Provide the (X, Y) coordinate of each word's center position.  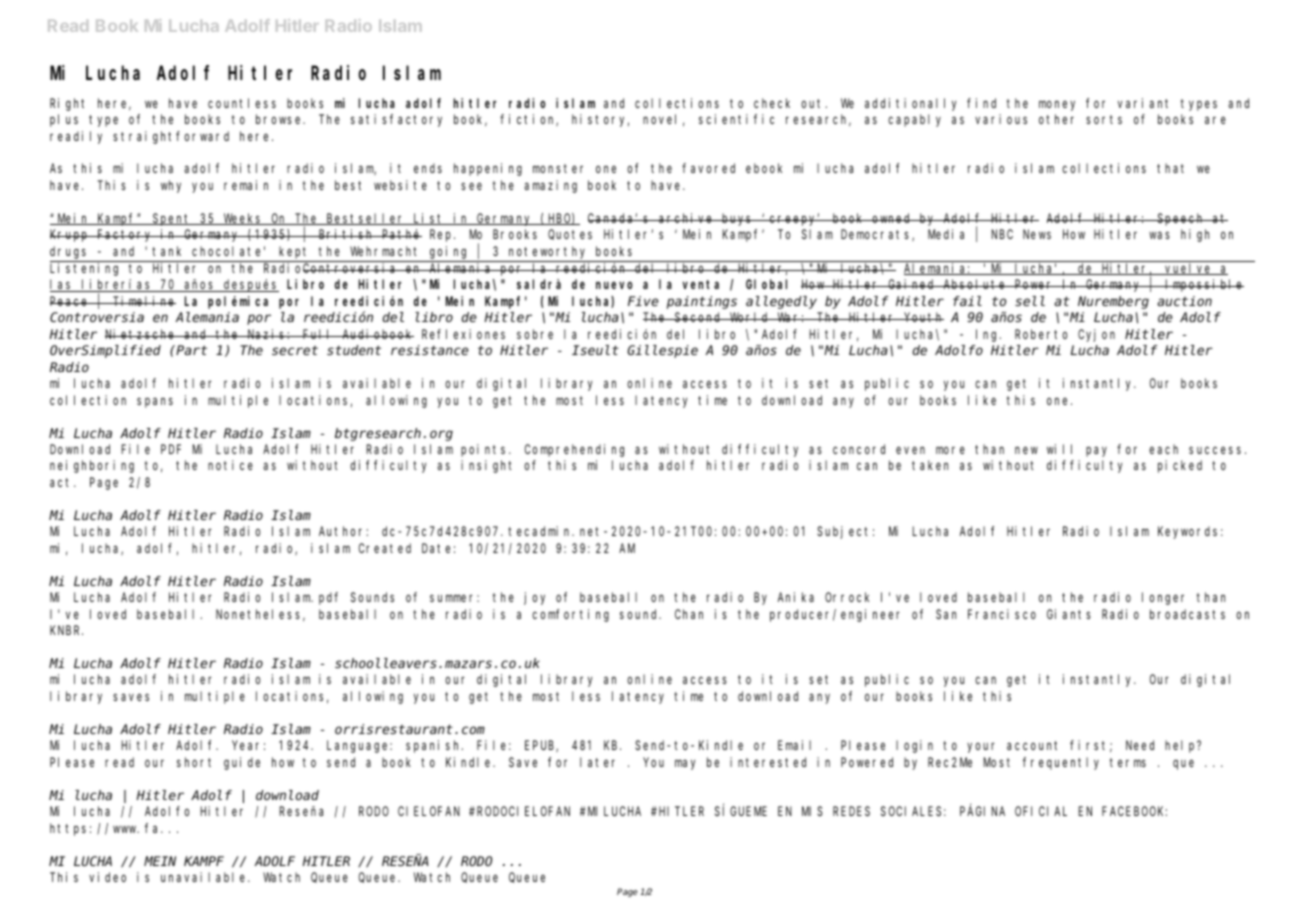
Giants (1069, 614)
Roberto (1041, 334)
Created (385, 548)
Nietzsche (141, 334)
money (1057, 105)
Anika (796, 597)
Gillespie (662, 351)
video (107, 877)
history (600, 120)
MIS (812, 811)
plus (64, 120)
